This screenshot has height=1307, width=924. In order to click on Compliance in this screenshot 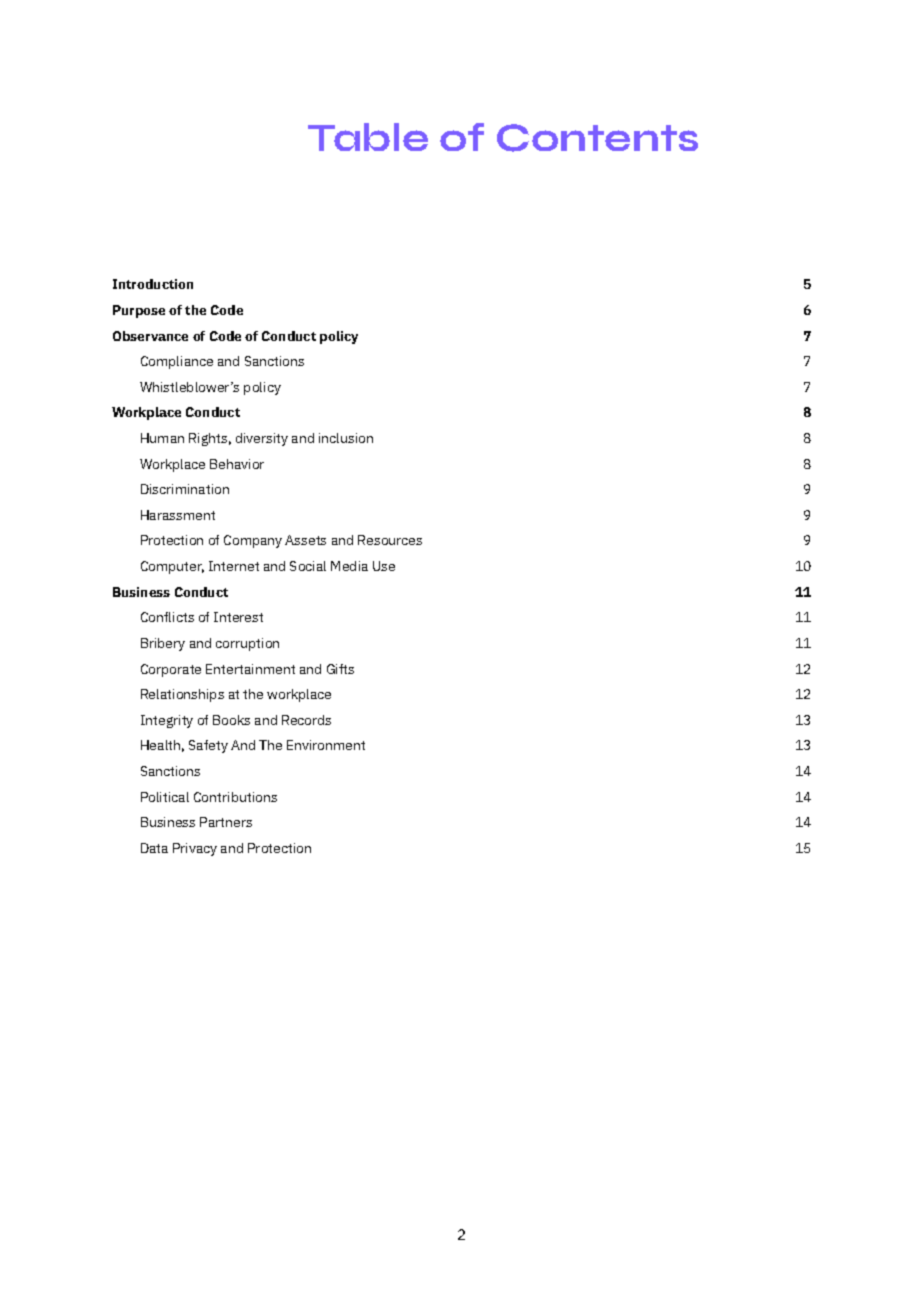, I will do `click(177, 362)`.
